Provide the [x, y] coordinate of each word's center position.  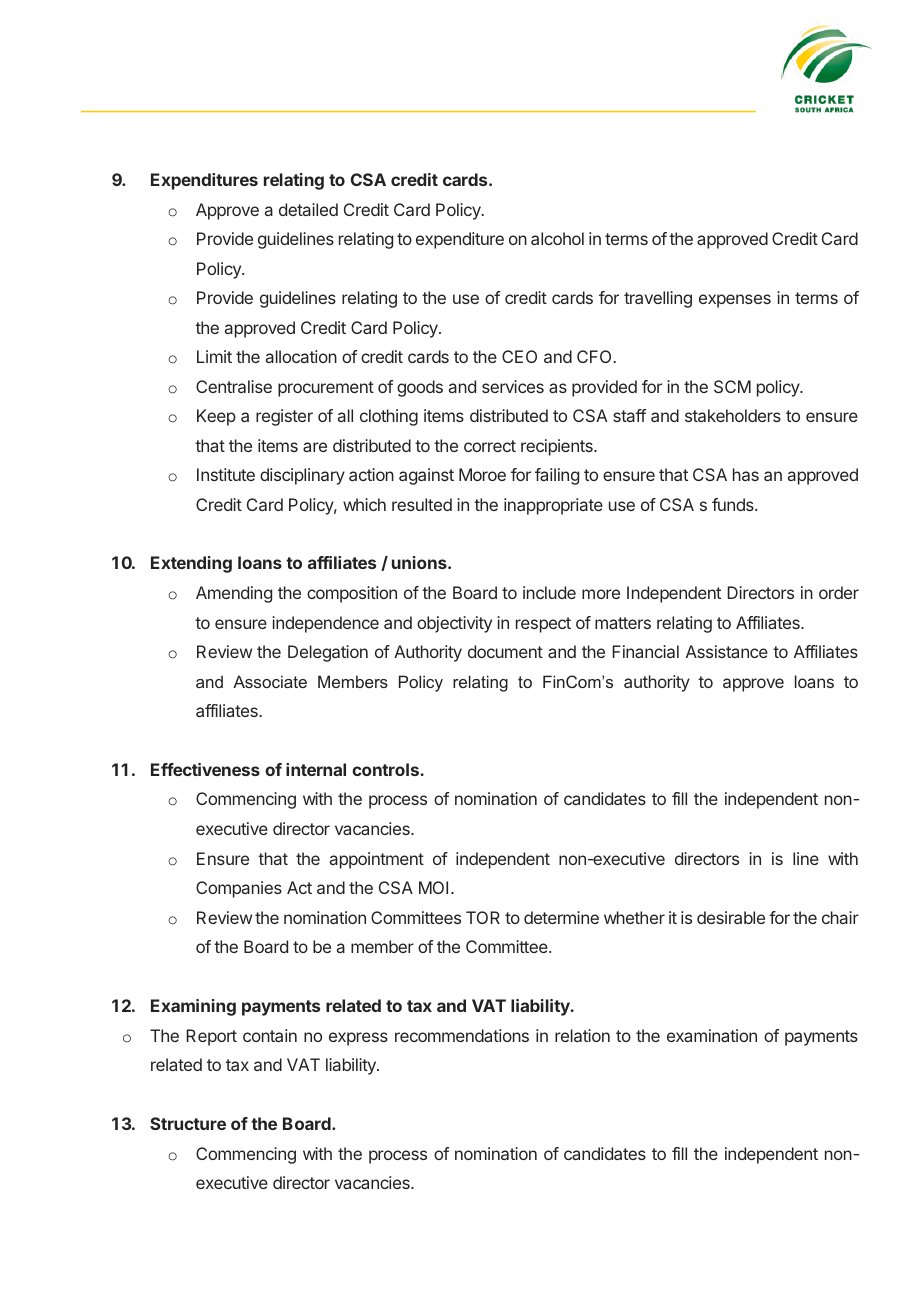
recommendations [462, 1035]
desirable [731, 917]
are [315, 447]
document [505, 651]
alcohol [557, 238]
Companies [239, 889]
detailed [308, 209]
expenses [735, 301]
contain [270, 1035]
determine [561, 917]
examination [712, 1035]
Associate [270, 681]
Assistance [727, 651]
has [746, 474]
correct [490, 446]
